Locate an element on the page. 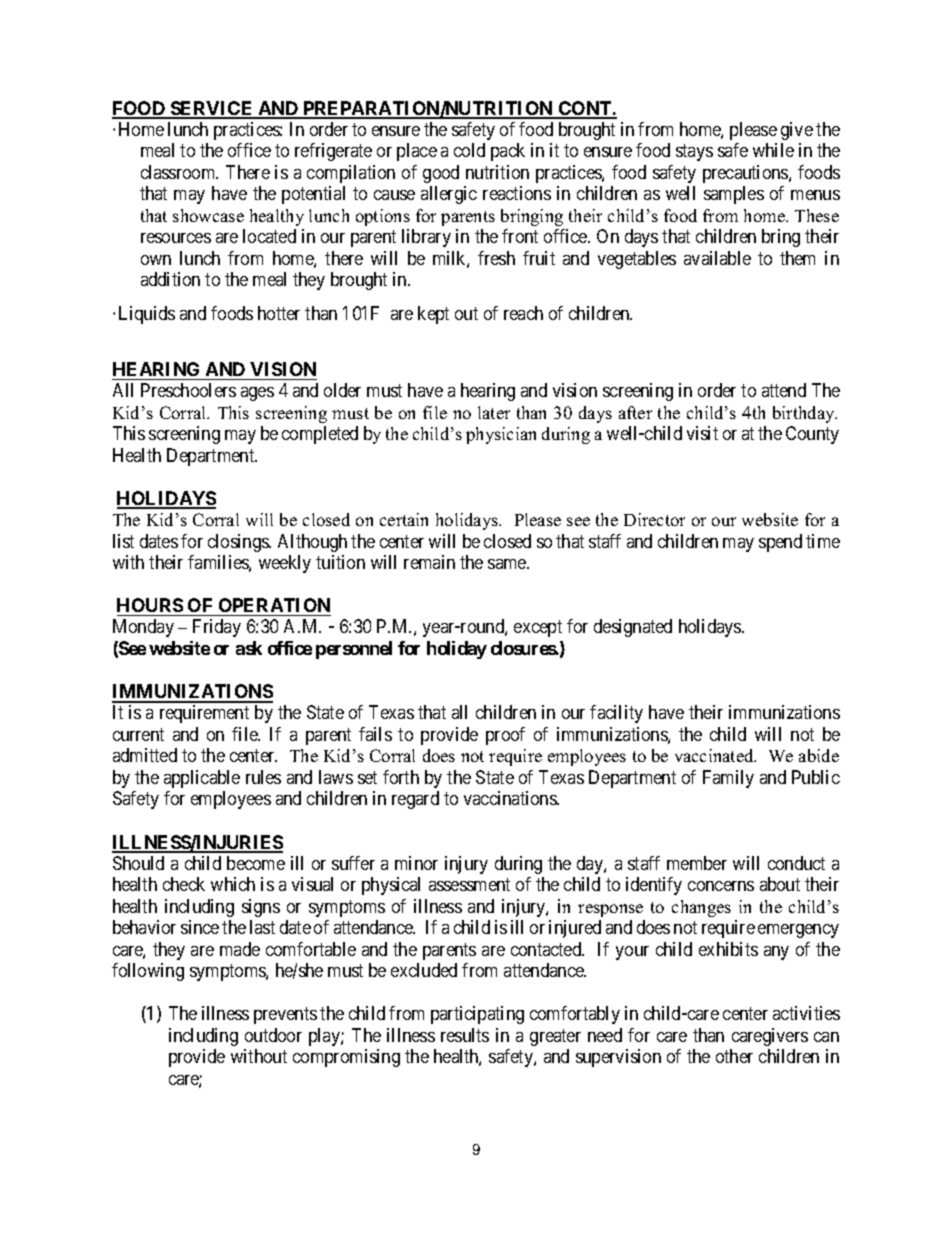  SERVICE is located at coordinates (212, 109).
